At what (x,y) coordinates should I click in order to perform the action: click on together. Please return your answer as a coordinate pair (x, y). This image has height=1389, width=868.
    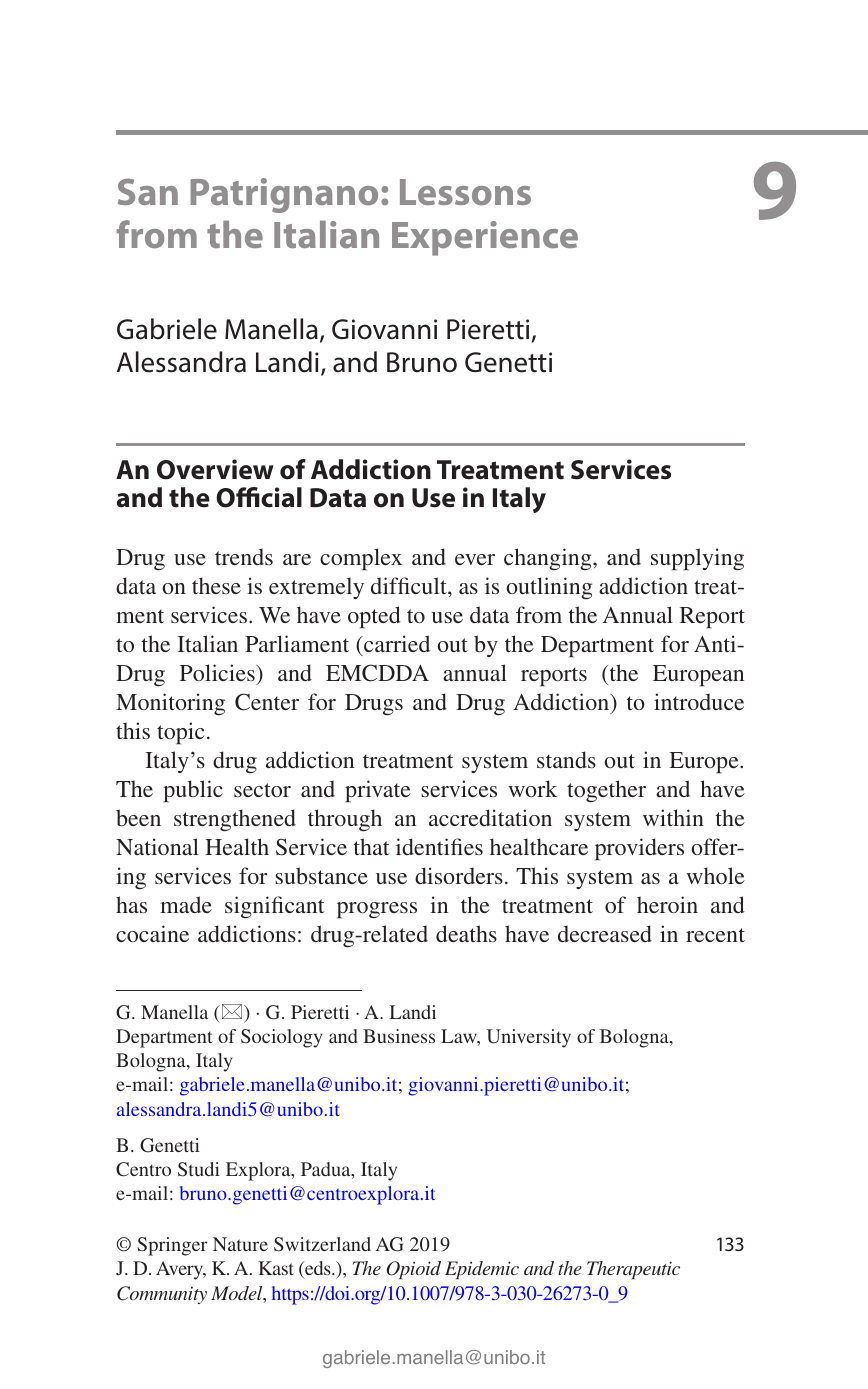
    Looking at the image, I should click on (606, 791).
